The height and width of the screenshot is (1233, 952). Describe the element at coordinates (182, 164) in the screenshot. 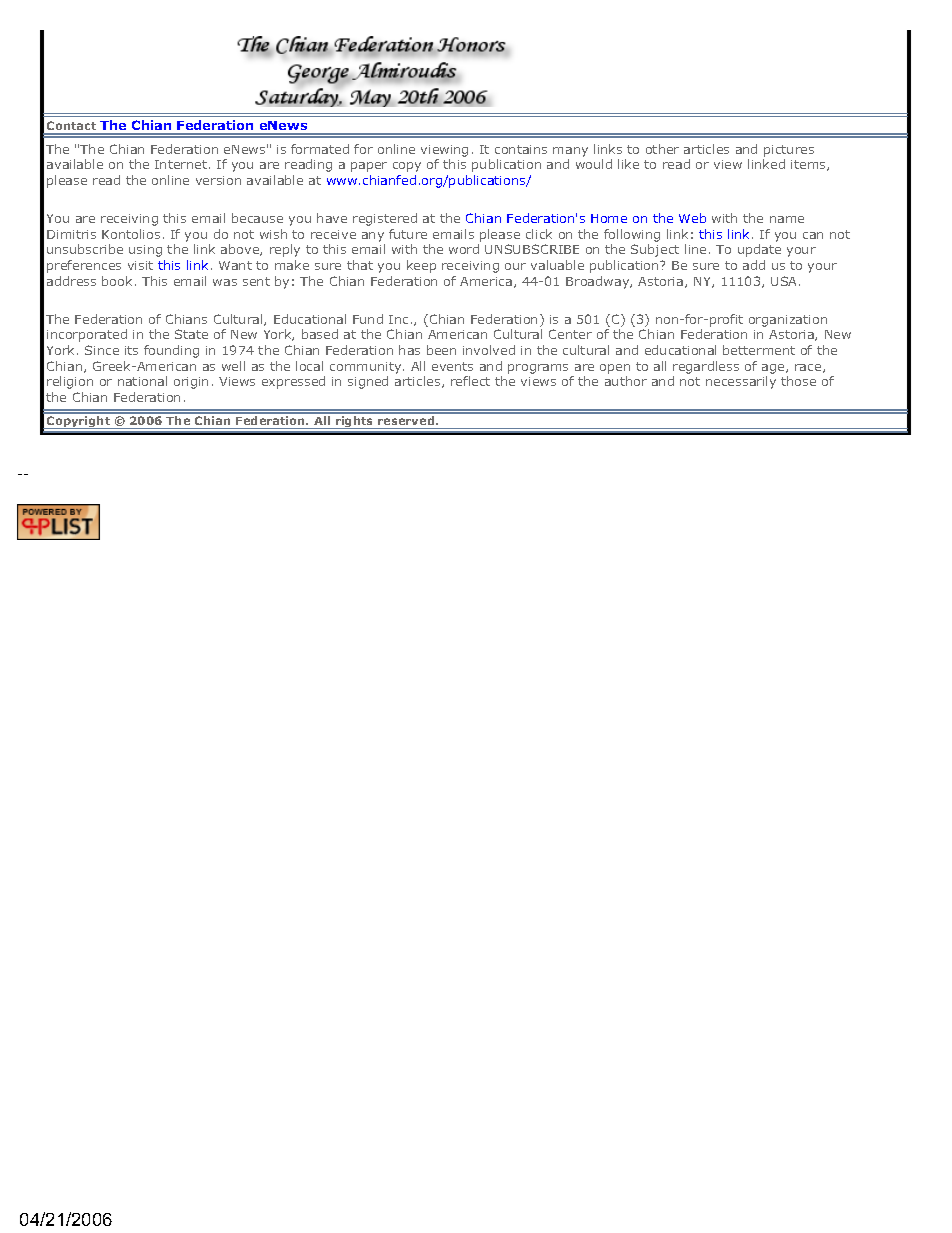

I see `Internet` at that location.
